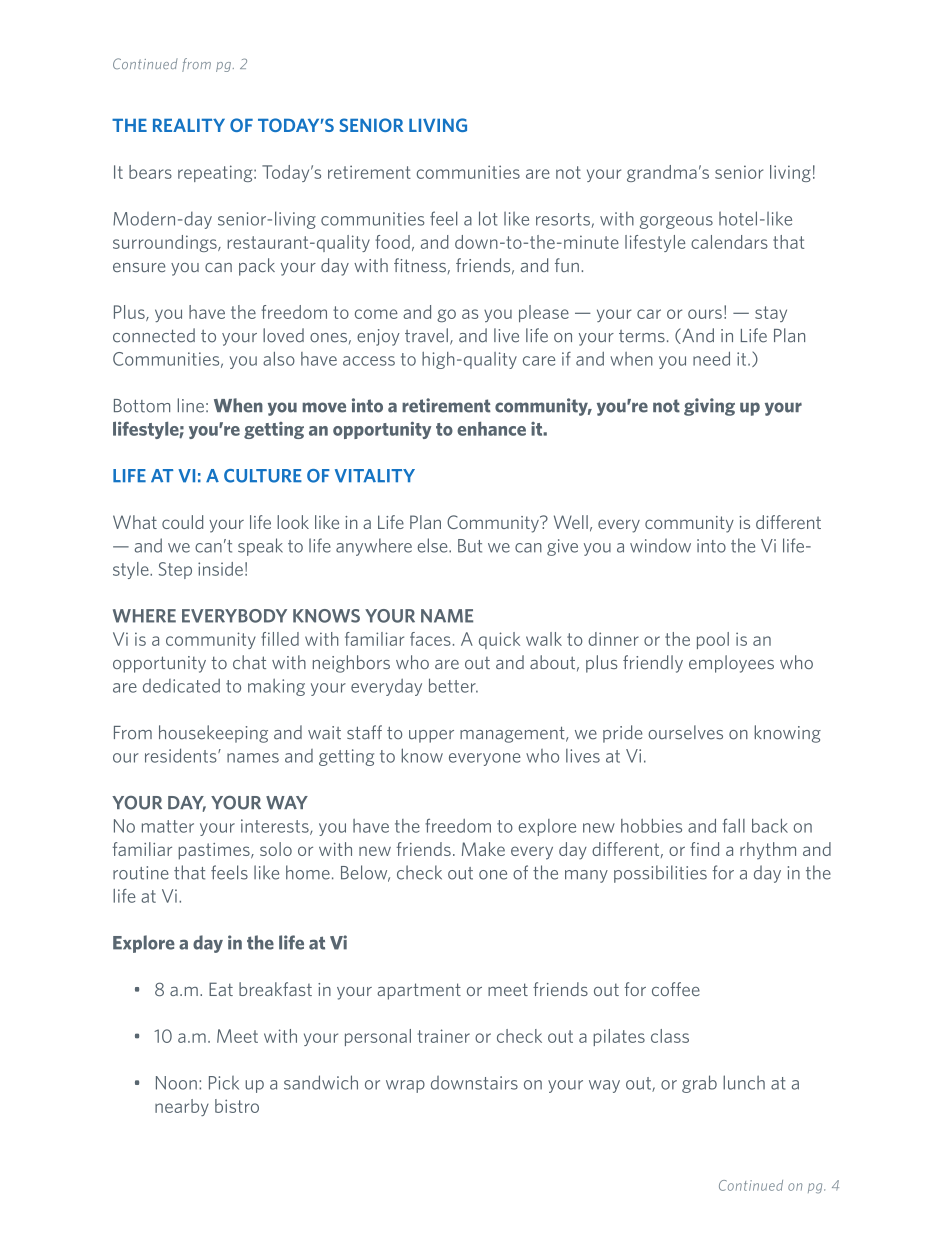  I want to click on pastimes, so click(215, 851).
